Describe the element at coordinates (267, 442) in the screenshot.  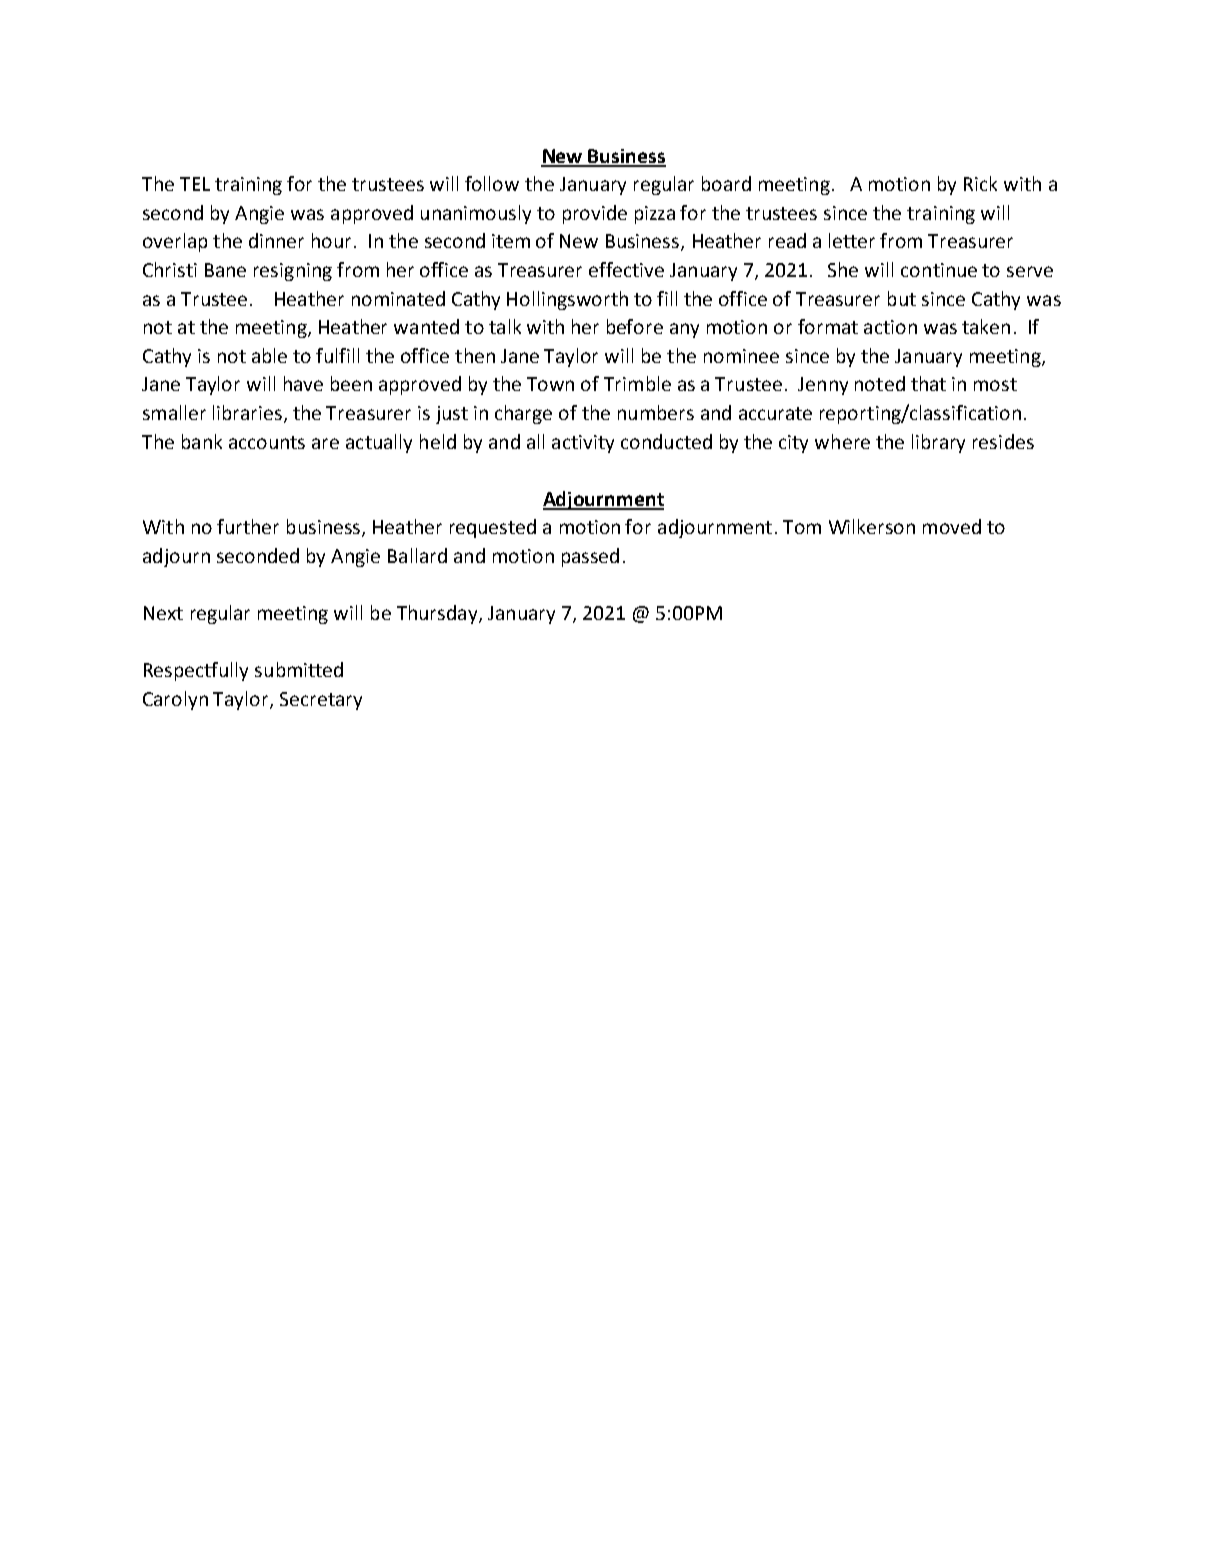
I see `accounts` at that location.
